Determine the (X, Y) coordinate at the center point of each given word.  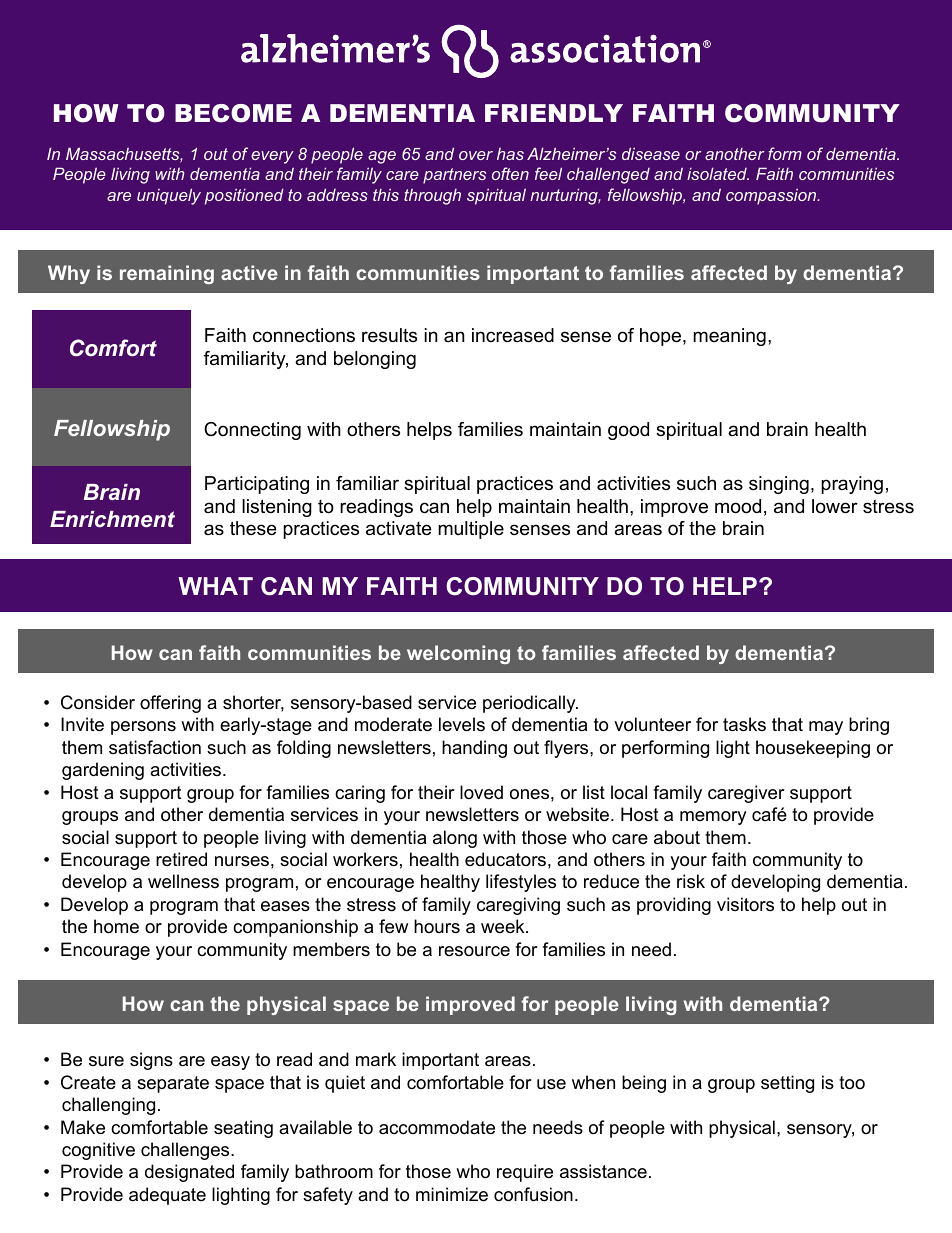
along (455, 839)
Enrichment (112, 519)
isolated (718, 173)
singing (779, 485)
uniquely (169, 196)
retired (181, 859)
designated (189, 1173)
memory (713, 818)
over (476, 155)
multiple (471, 530)
